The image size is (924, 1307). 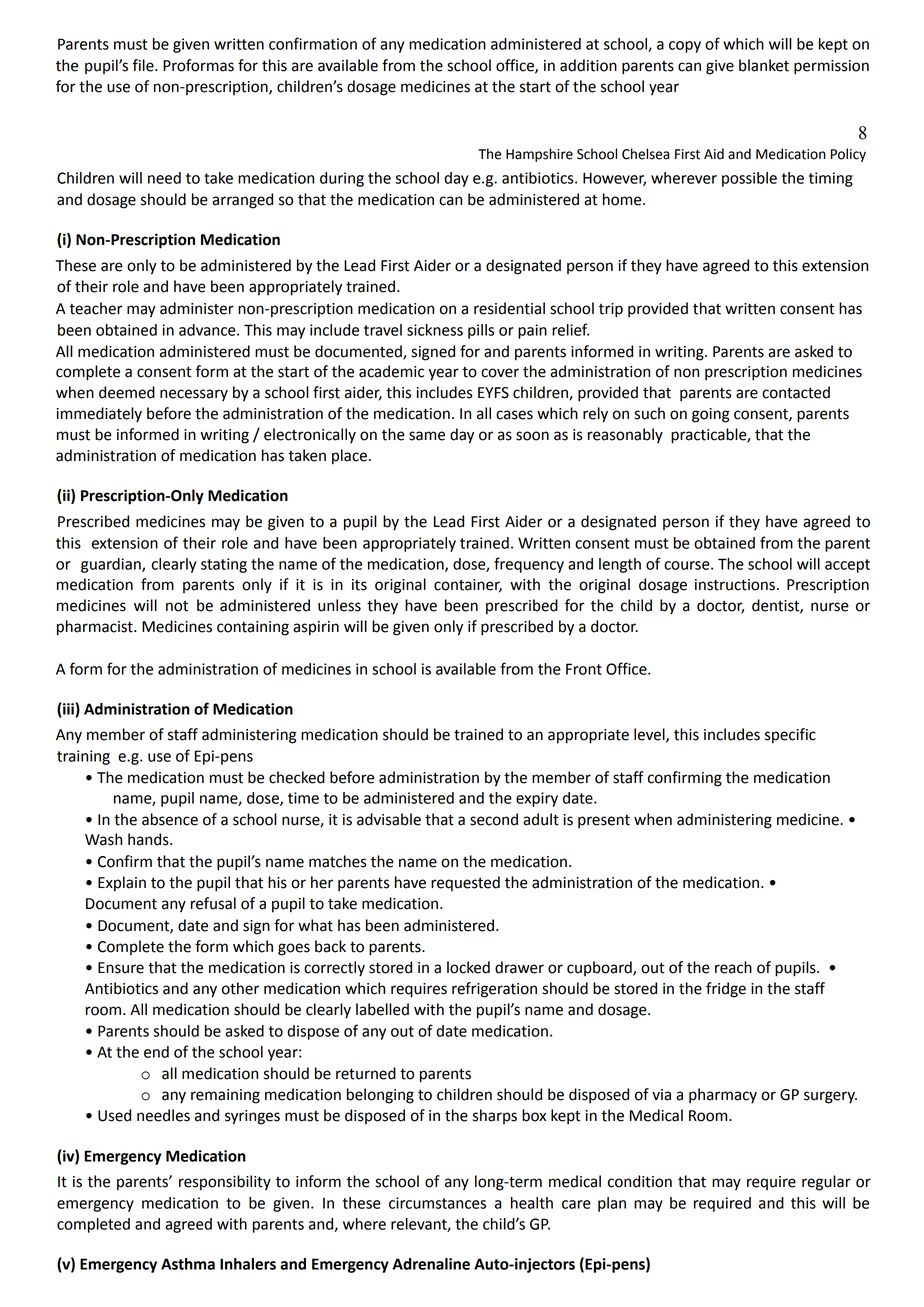 What do you see at coordinates (149, 839) in the image?
I see `hands` at bounding box center [149, 839].
